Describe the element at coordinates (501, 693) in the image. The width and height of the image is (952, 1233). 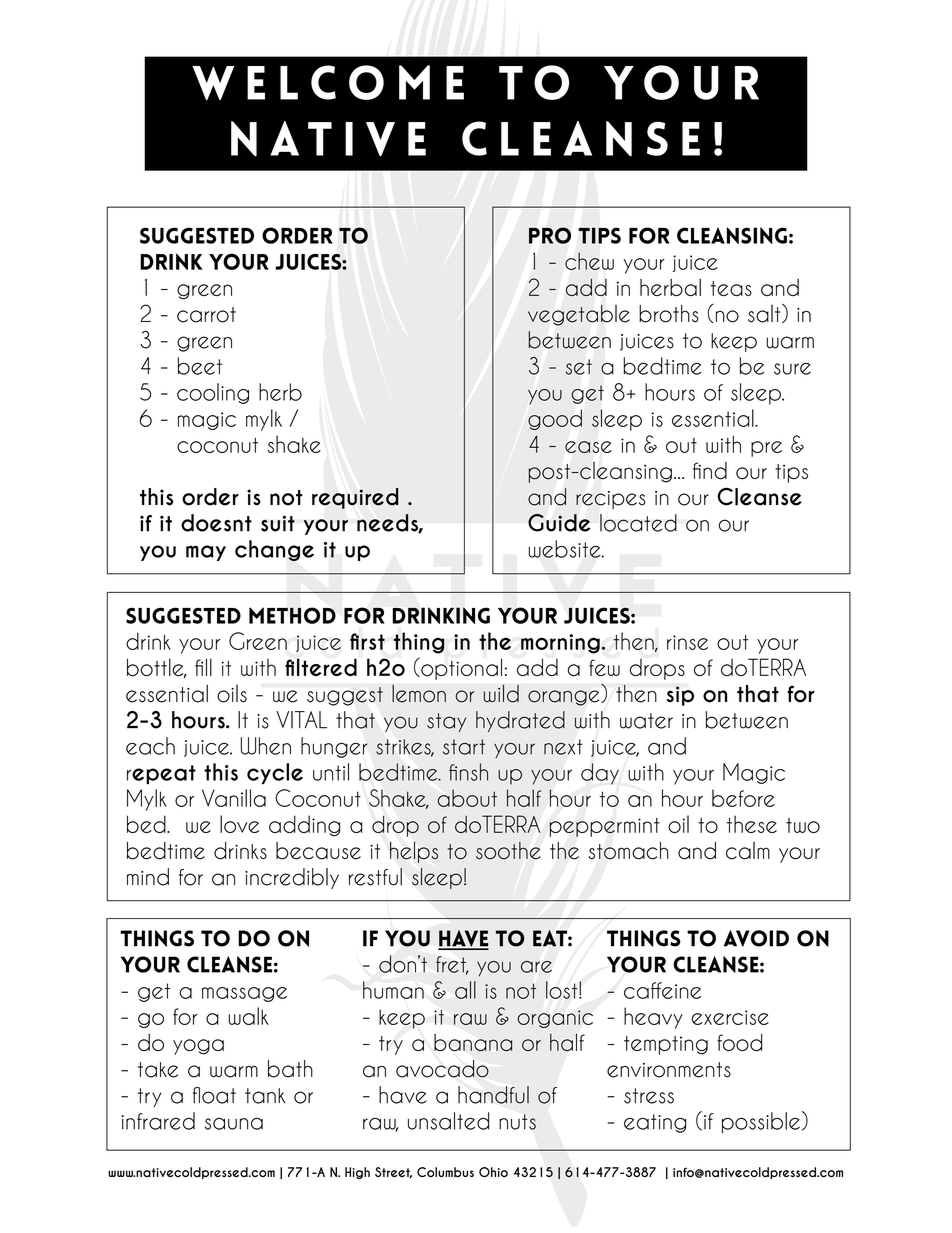
I see `wild` at that location.
